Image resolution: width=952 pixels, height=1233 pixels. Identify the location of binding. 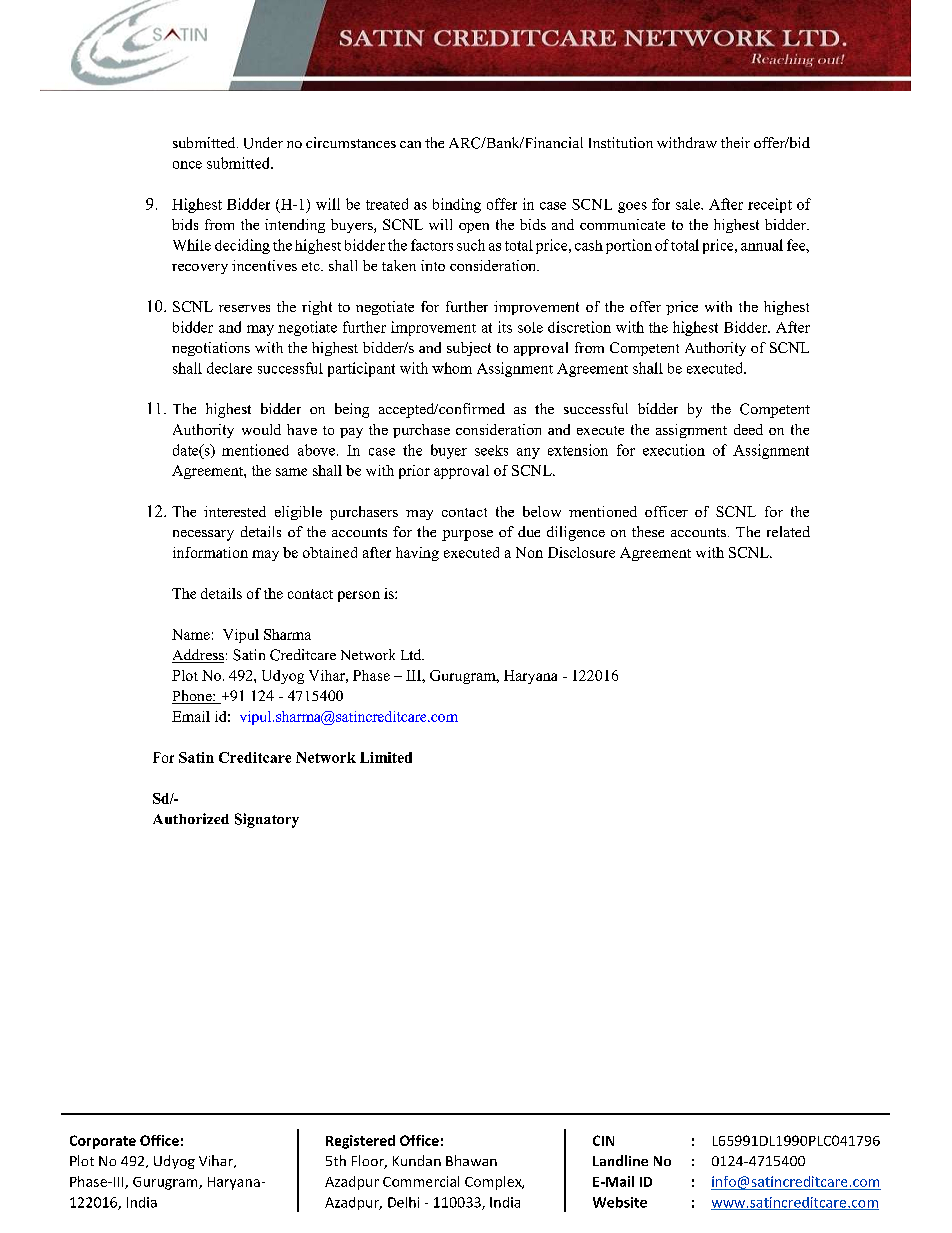
(457, 205).
